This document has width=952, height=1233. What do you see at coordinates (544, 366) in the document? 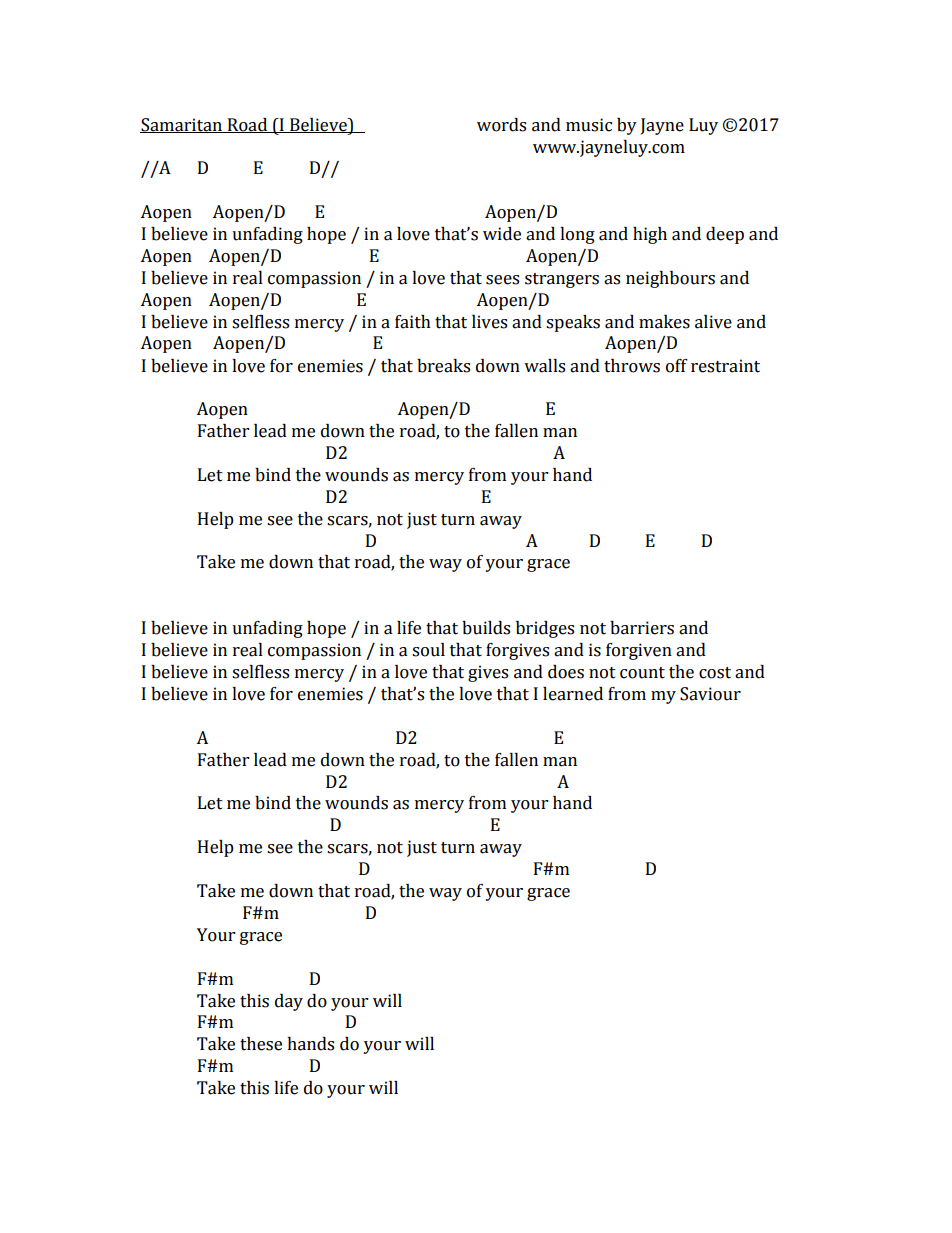
I see `walls` at bounding box center [544, 366].
